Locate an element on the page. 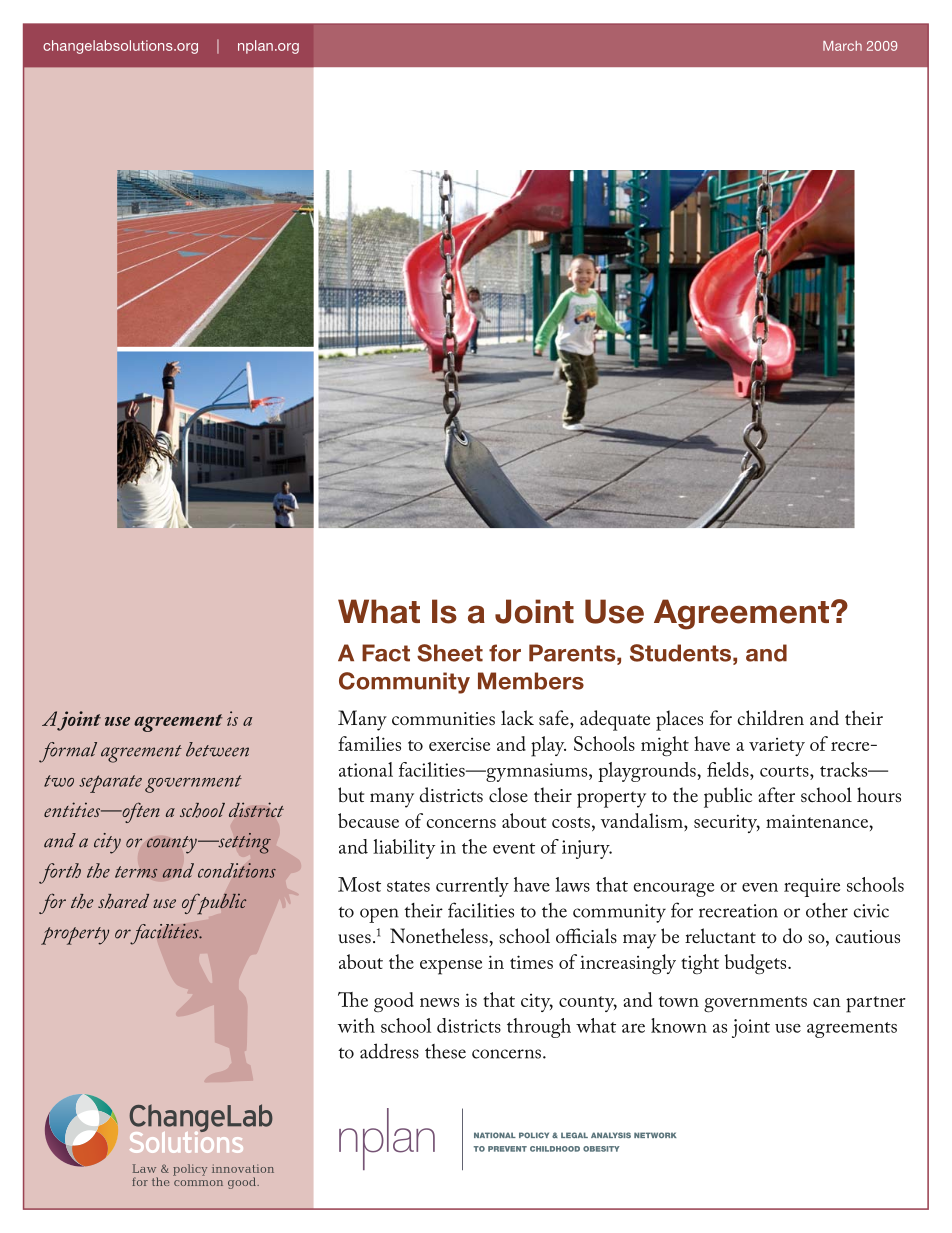  lack is located at coordinates (517, 717).
